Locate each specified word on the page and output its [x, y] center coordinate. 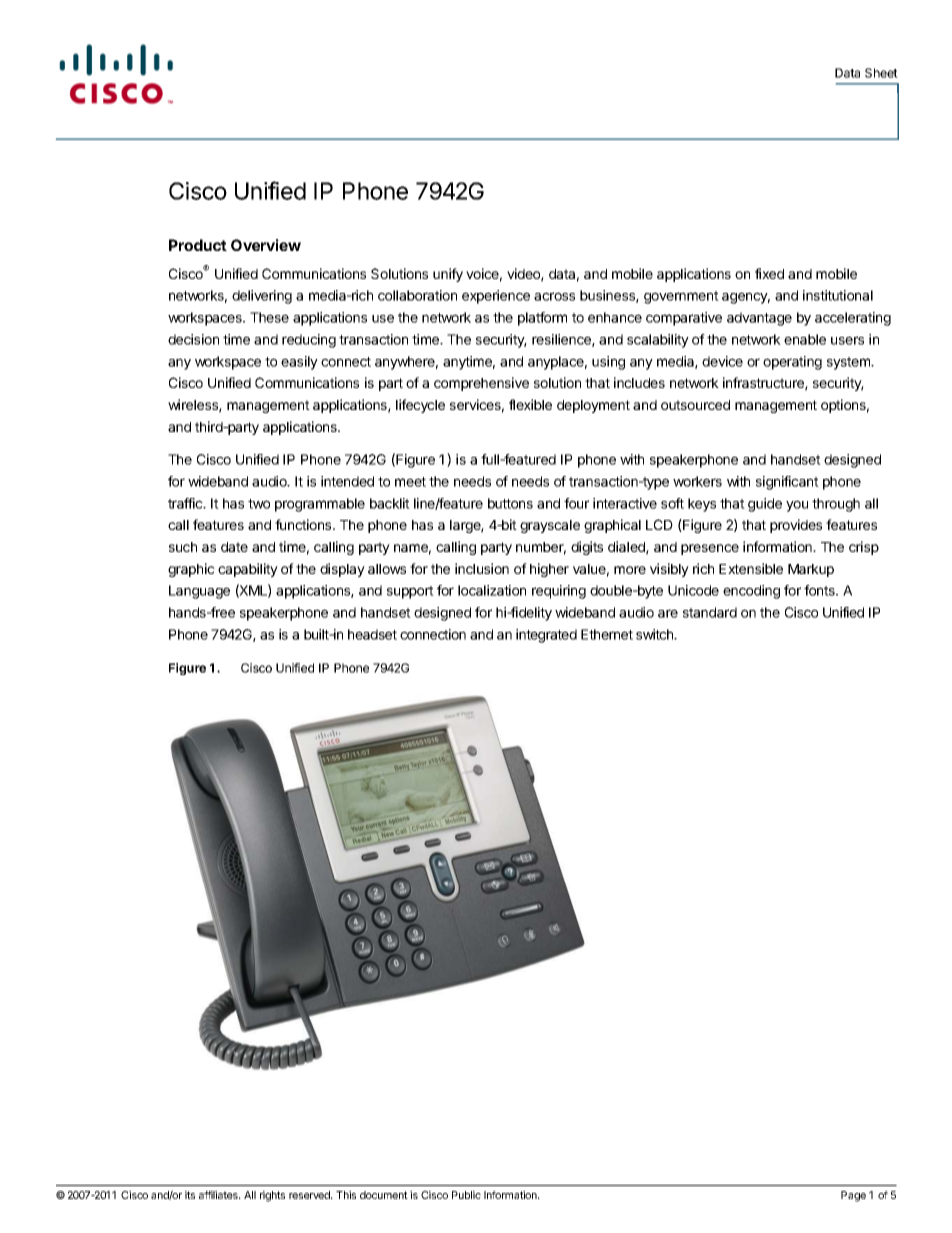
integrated [546, 636]
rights [272, 1196]
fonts [820, 590]
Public [466, 1195]
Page [853, 1196]
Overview [266, 245]
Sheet [881, 73]
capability [248, 570]
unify [448, 275]
